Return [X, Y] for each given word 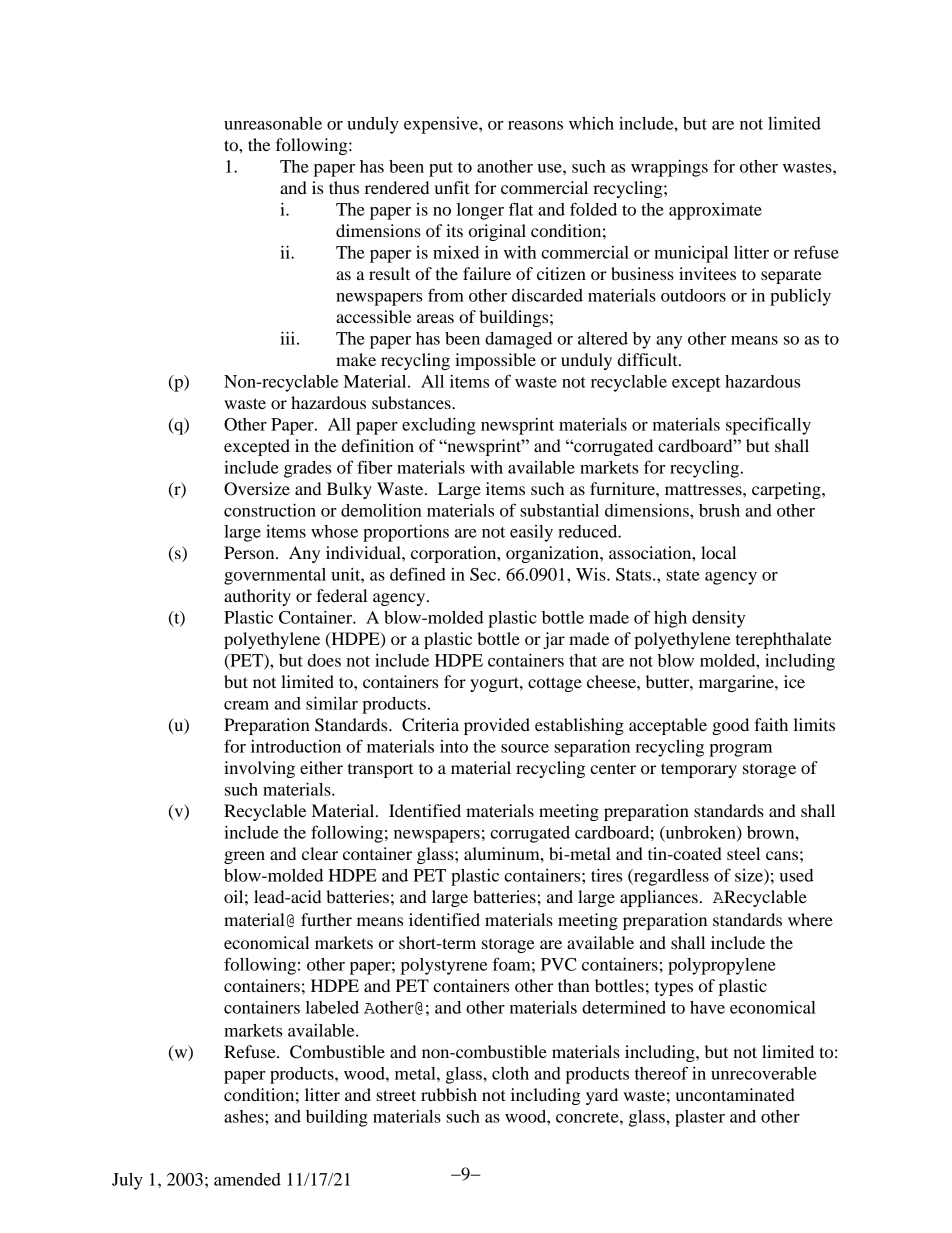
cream [246, 705]
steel [743, 853]
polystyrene [444, 966]
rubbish [449, 1094]
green [244, 857]
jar [554, 640]
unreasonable [273, 123]
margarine [737, 683]
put [441, 169]
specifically [768, 426]
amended [247, 1179]
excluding [439, 426]
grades [307, 469]
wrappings [669, 168]
